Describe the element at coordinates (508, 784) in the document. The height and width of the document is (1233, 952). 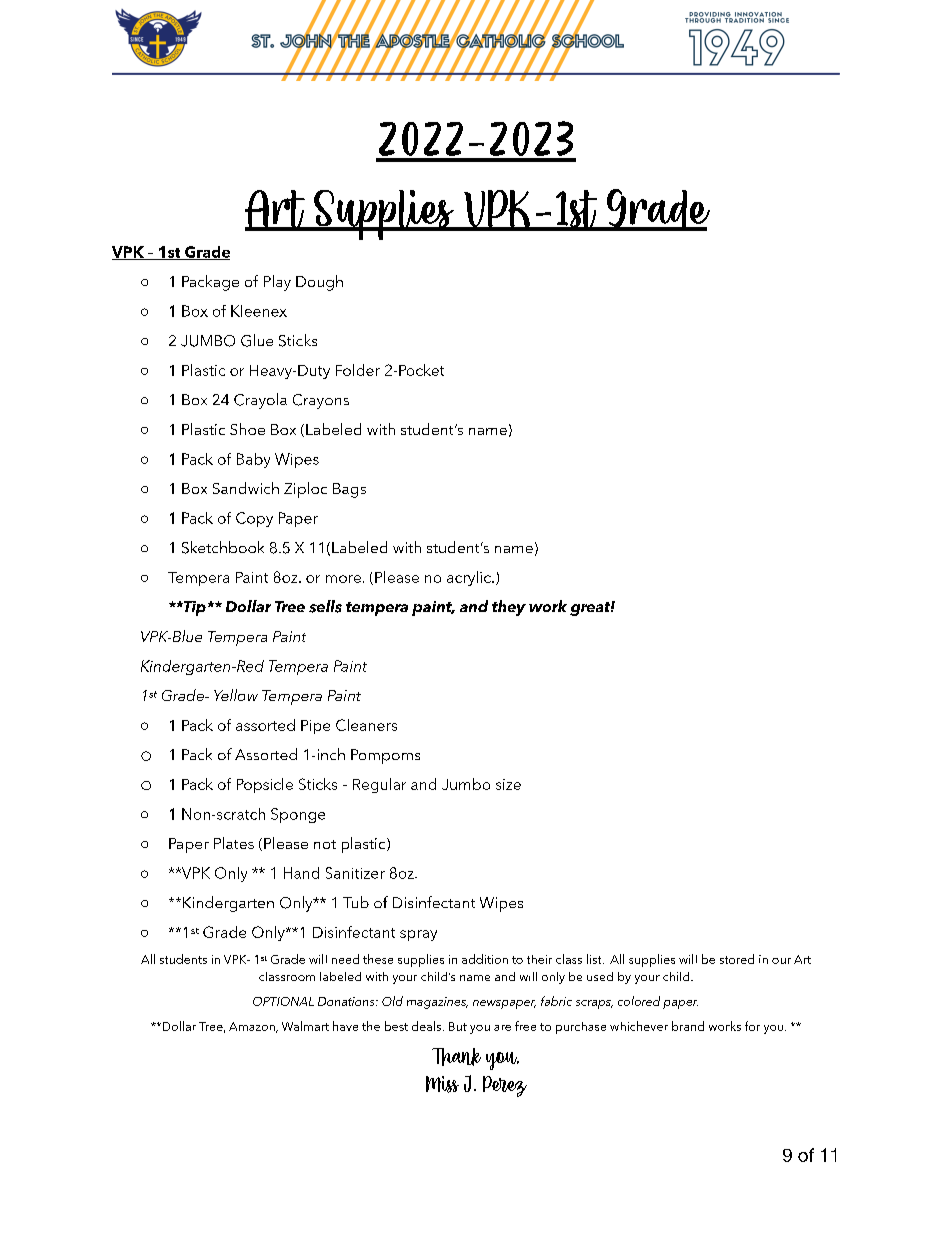
I see `size` at that location.
